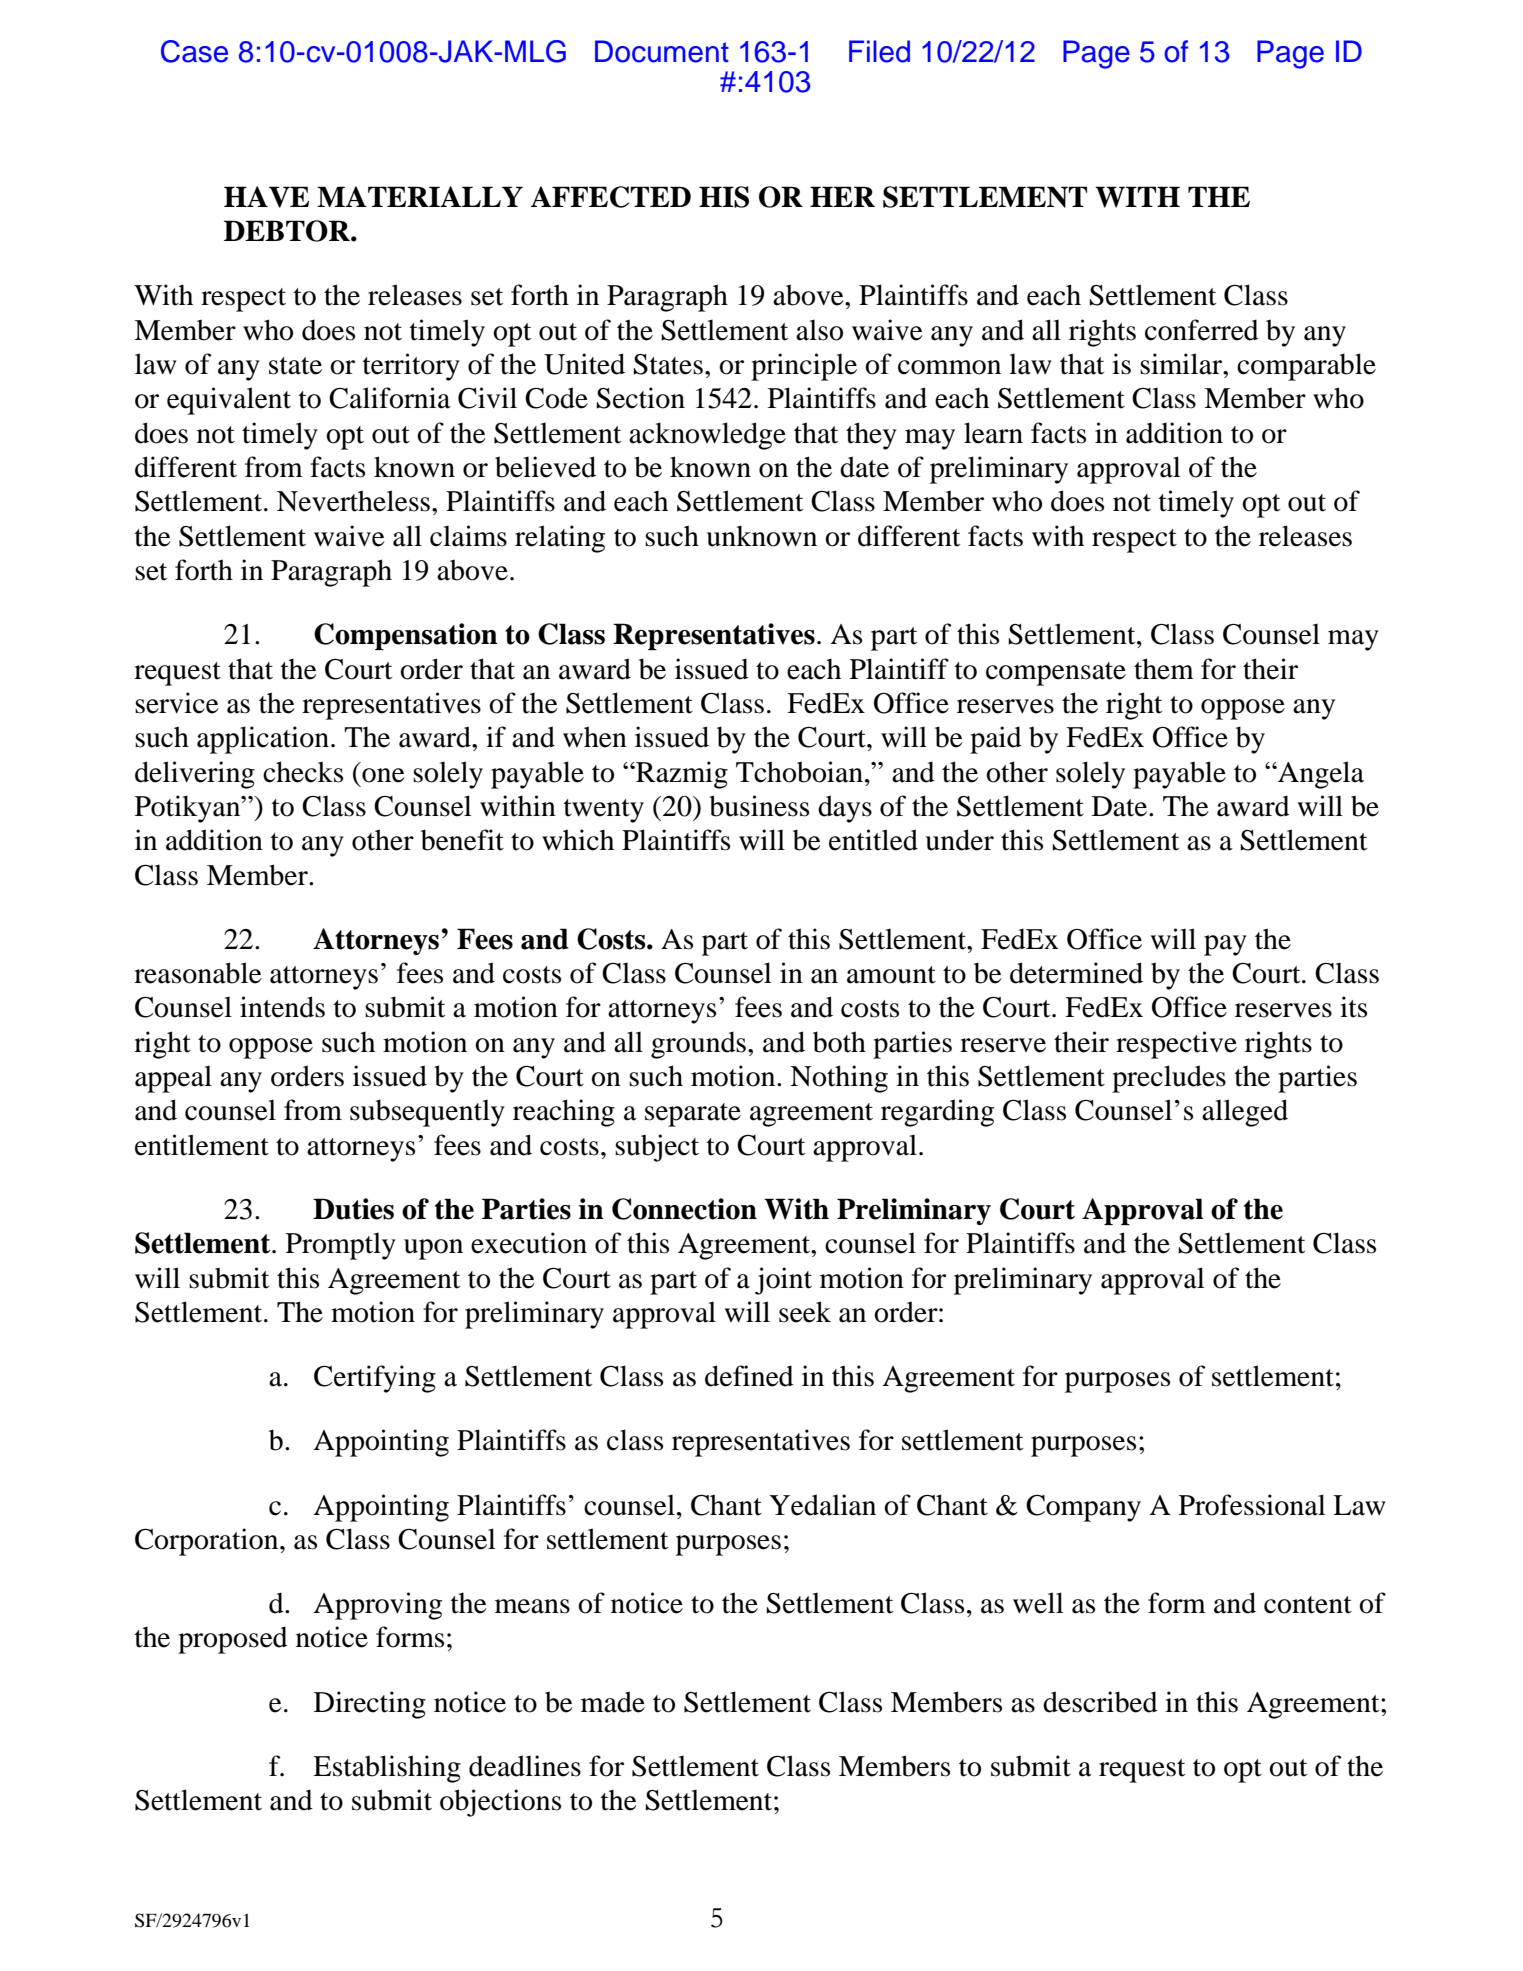 This image has height=1971, width=1523. What do you see at coordinates (613, 1702) in the image?
I see `made` at bounding box center [613, 1702].
